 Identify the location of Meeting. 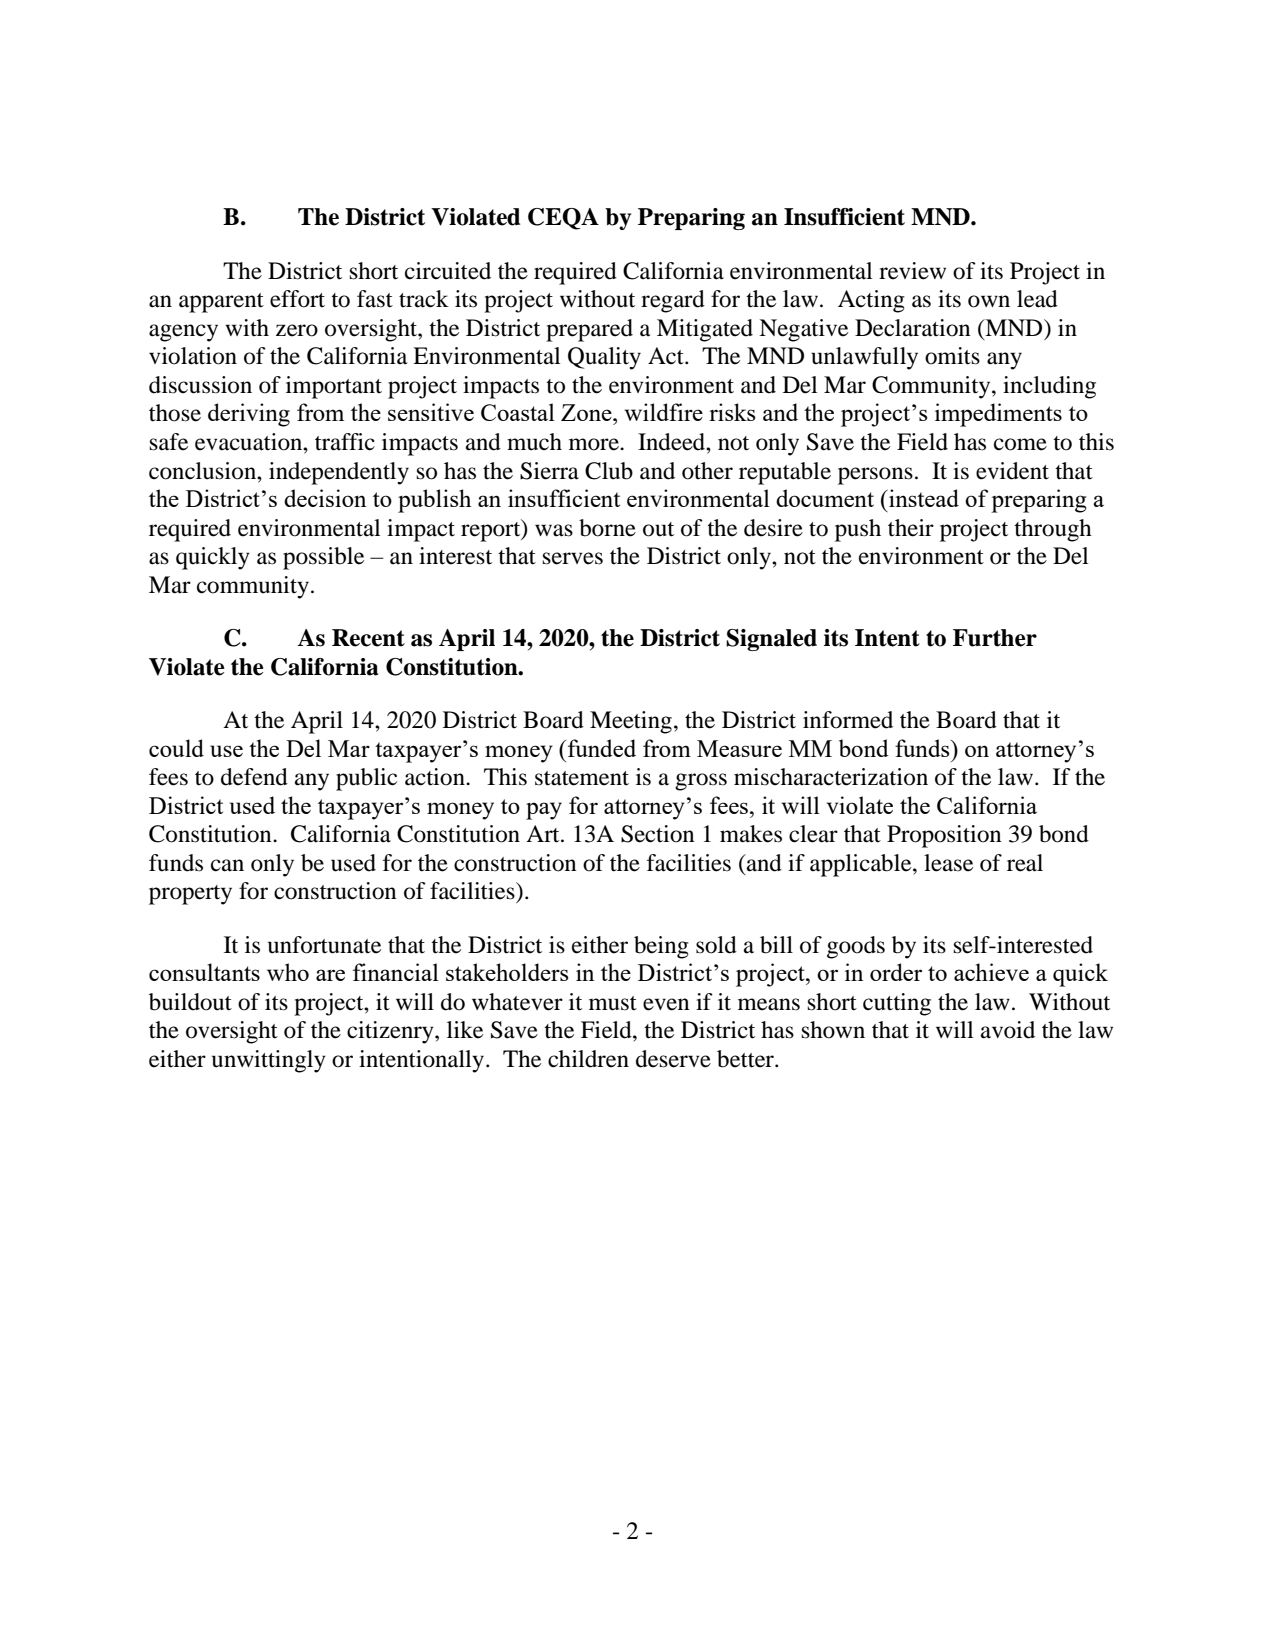
(631, 722).
